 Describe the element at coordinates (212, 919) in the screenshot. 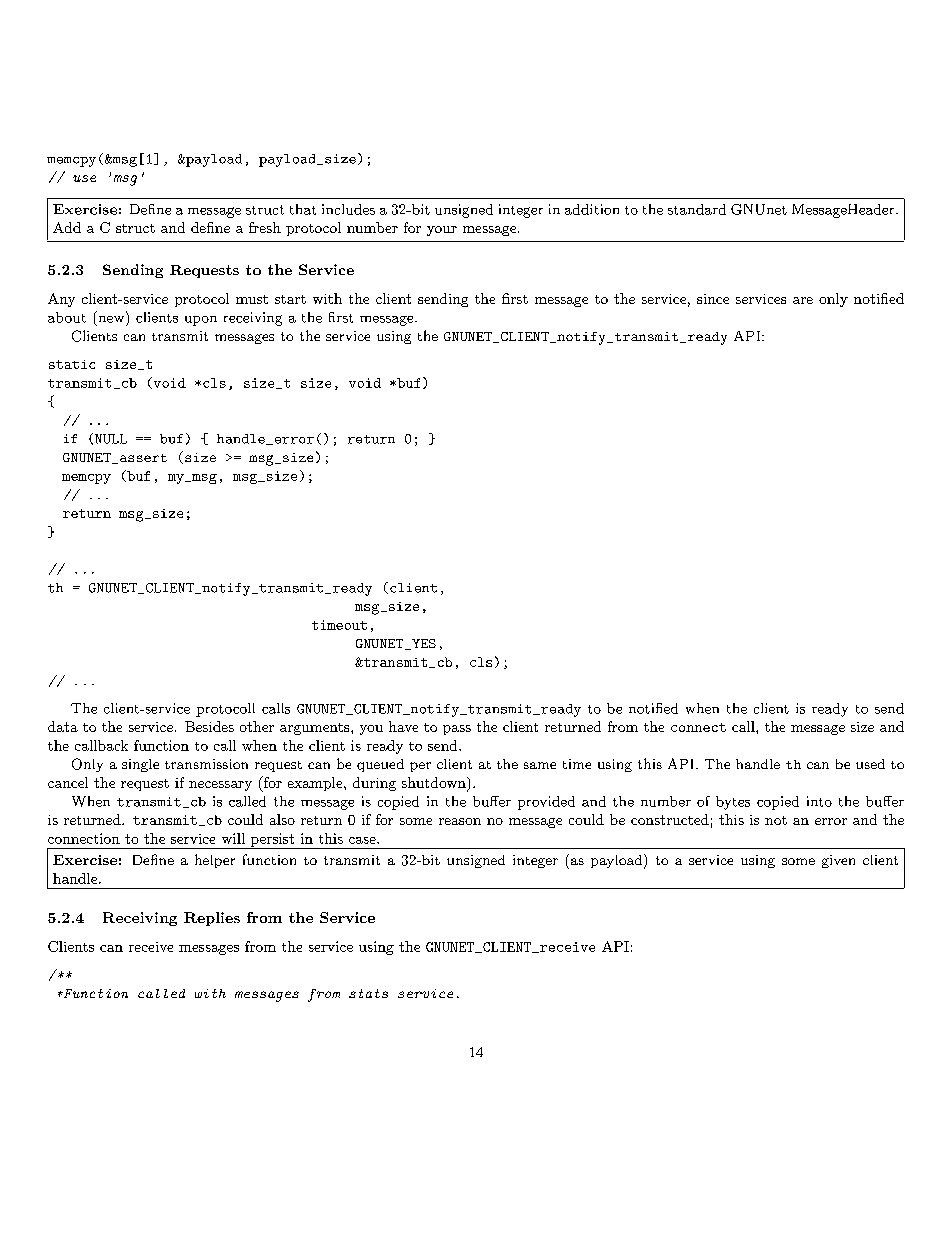

I see `Replies` at that location.
